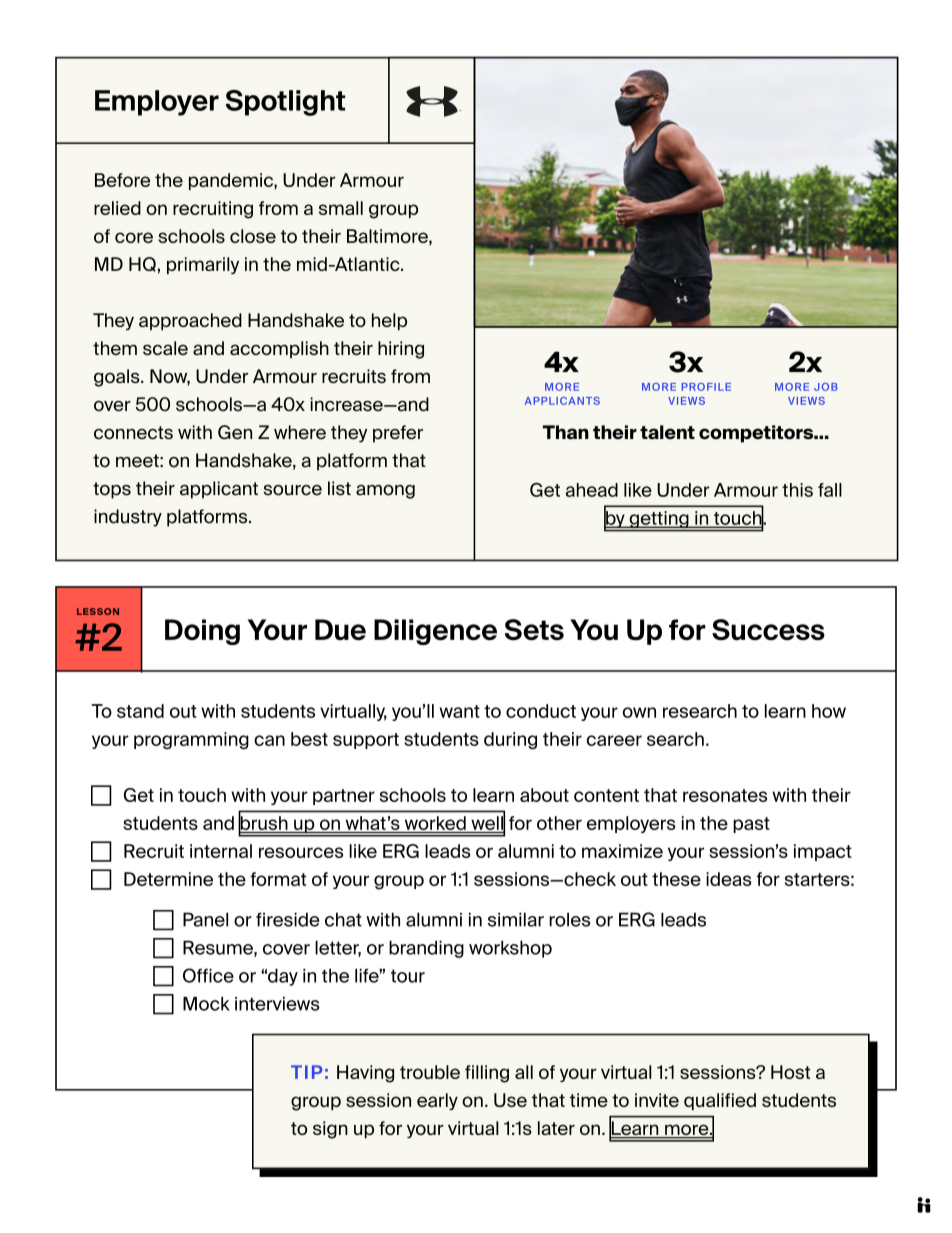  I want to click on during, so click(510, 741).
